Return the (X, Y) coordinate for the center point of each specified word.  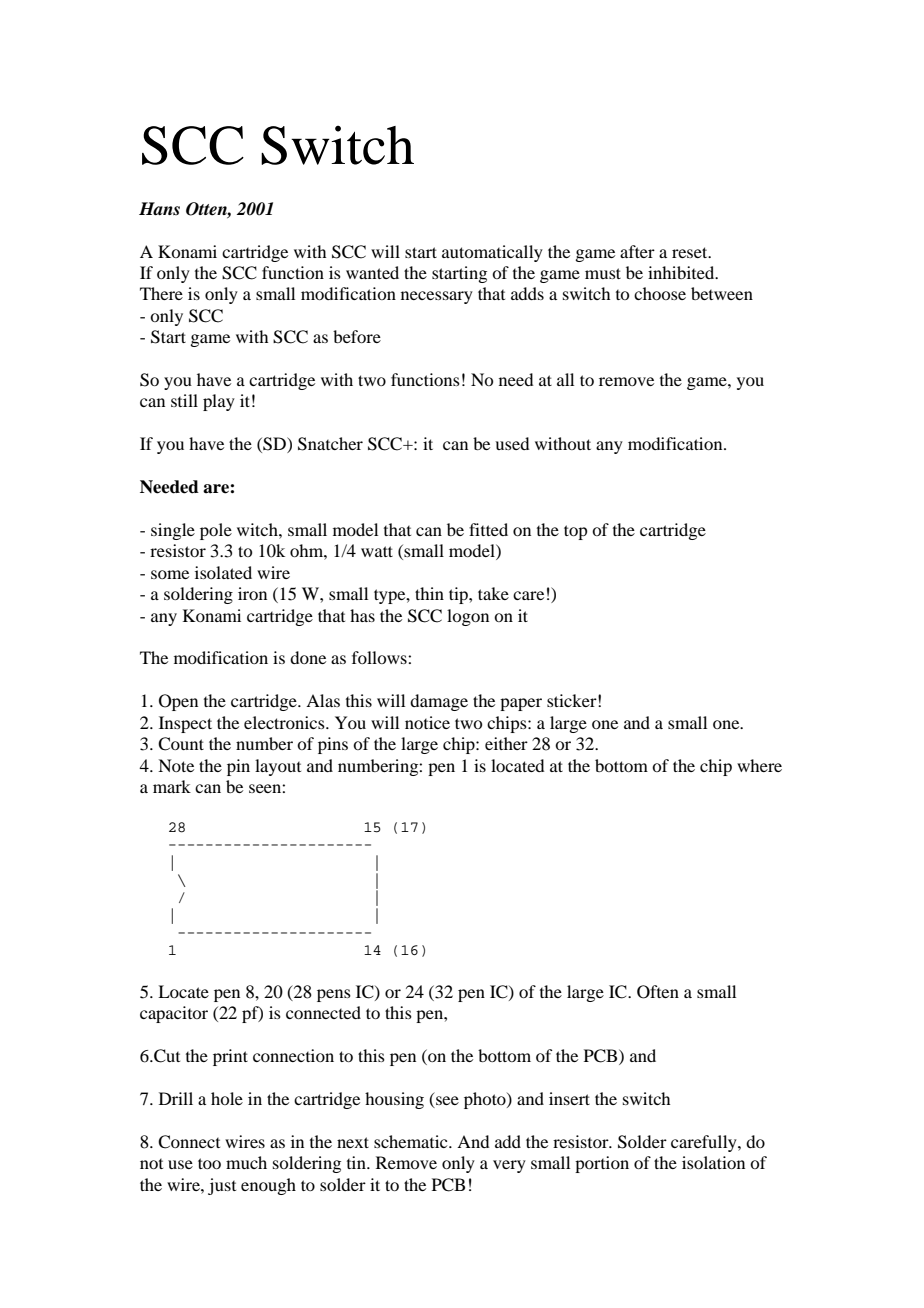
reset (691, 252)
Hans (159, 209)
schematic (412, 1141)
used (512, 443)
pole (216, 531)
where (759, 765)
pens (334, 995)
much (246, 1162)
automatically (492, 253)
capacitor (174, 1014)
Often (658, 992)
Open (178, 702)
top (575, 532)
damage (439, 702)
